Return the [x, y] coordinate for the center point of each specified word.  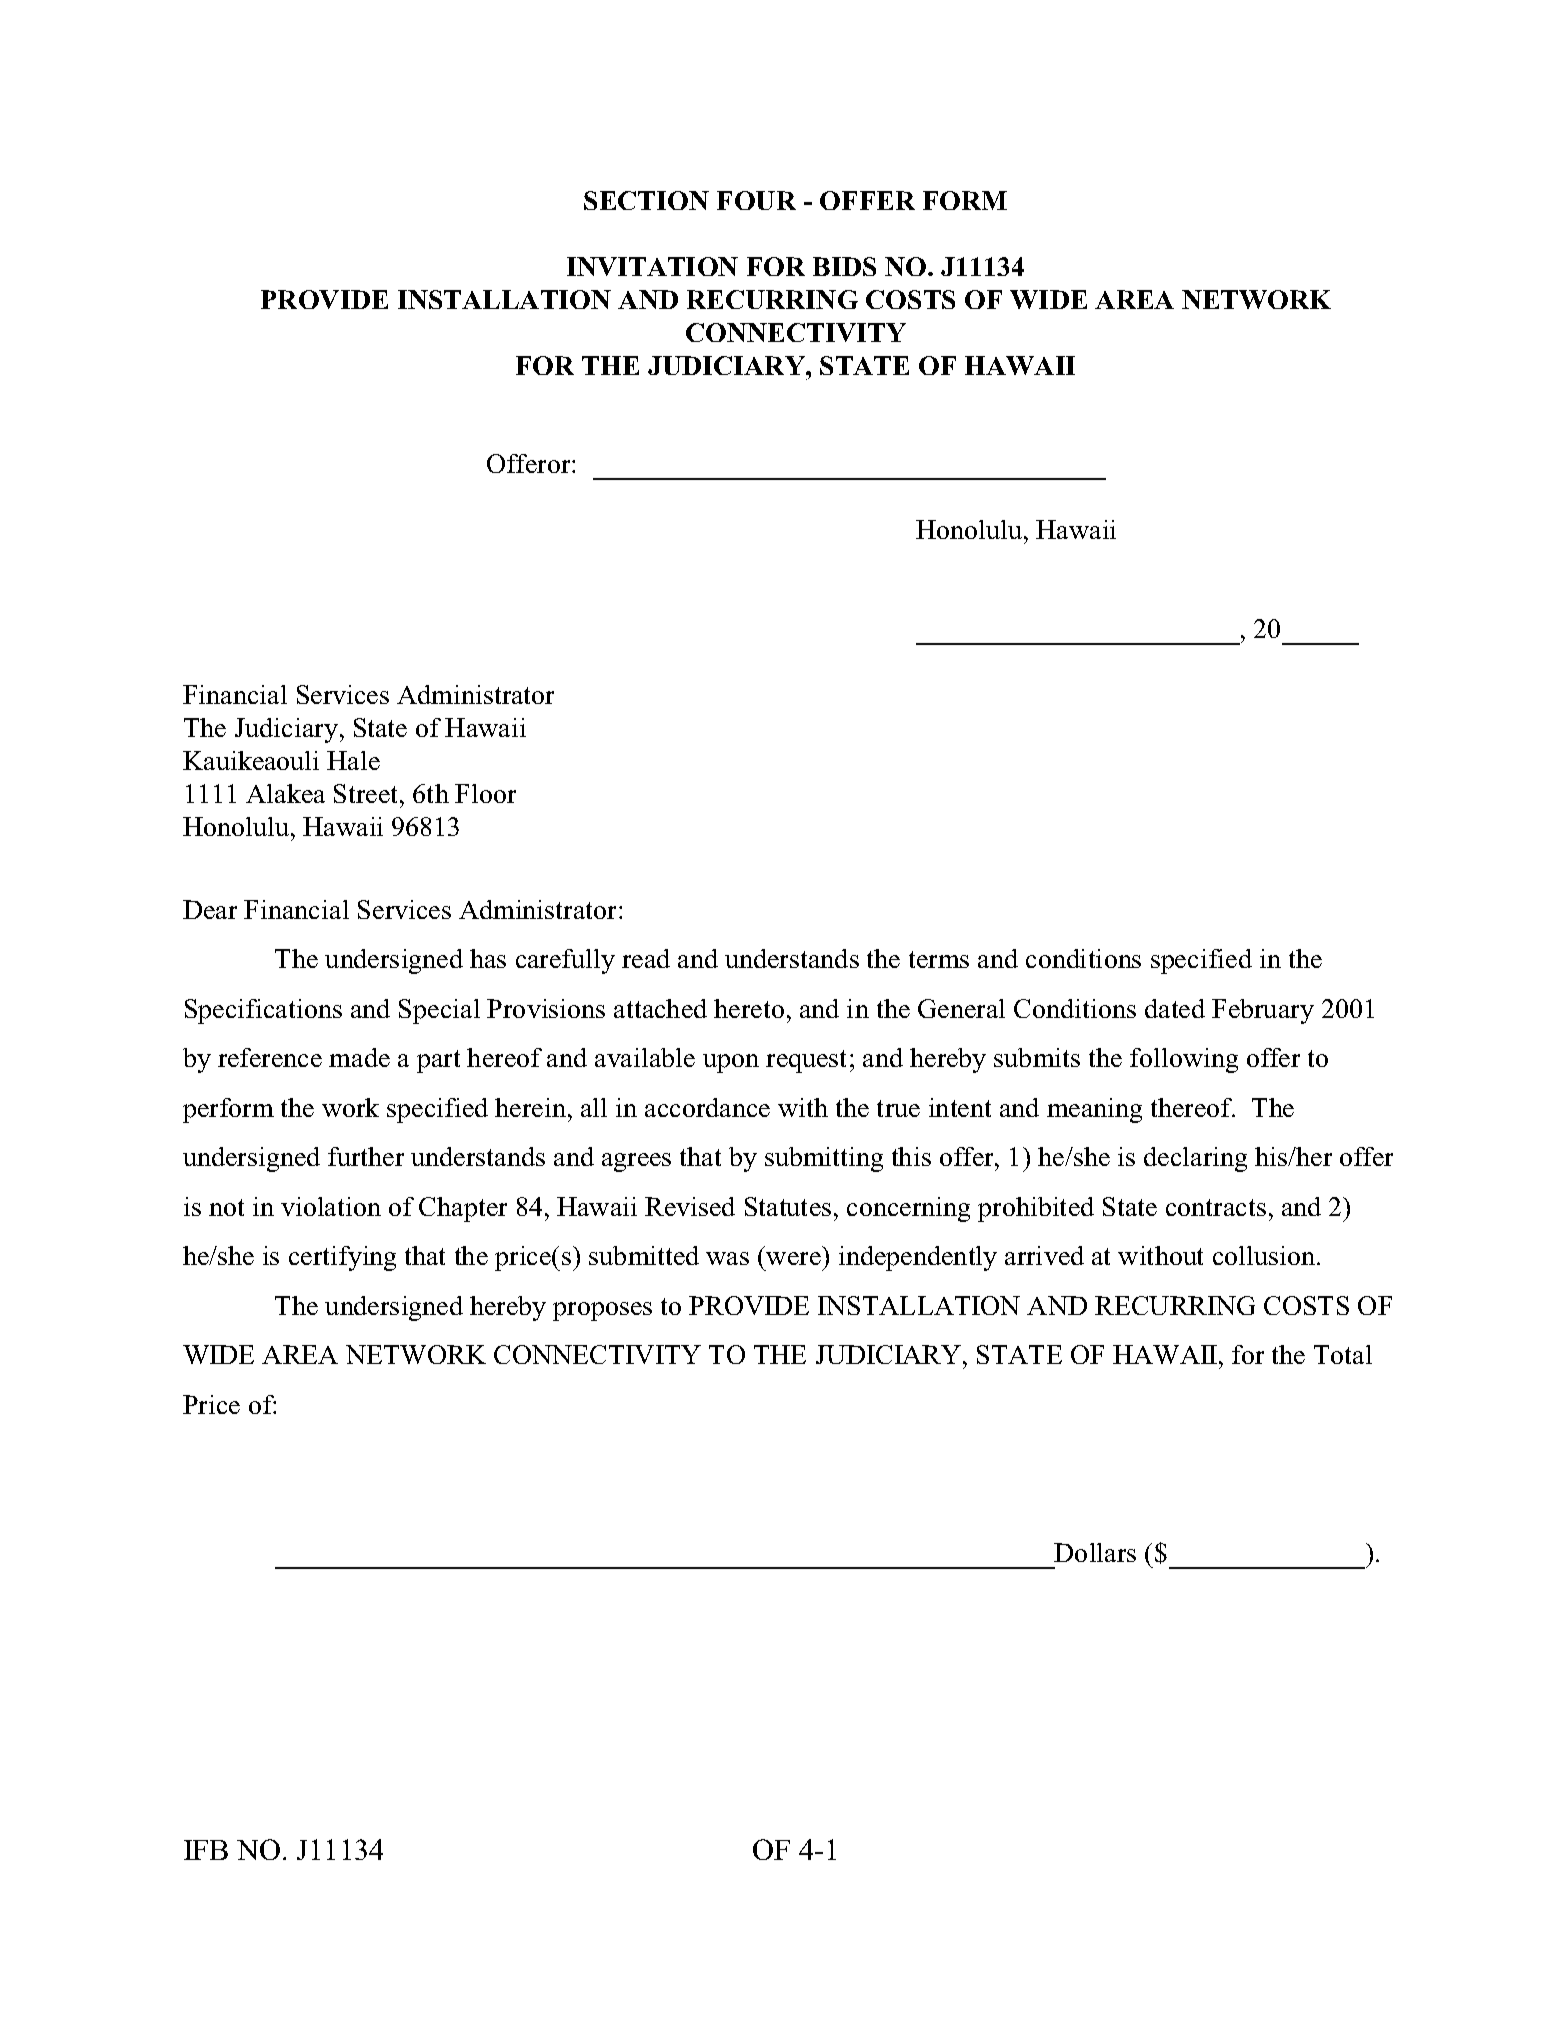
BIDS [844, 266]
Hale [353, 760]
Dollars [1095, 1552]
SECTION [646, 200]
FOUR [756, 200]
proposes [602, 1311]
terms [939, 959]
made [359, 1057]
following [1184, 1060]
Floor [485, 793]
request [806, 1061]
